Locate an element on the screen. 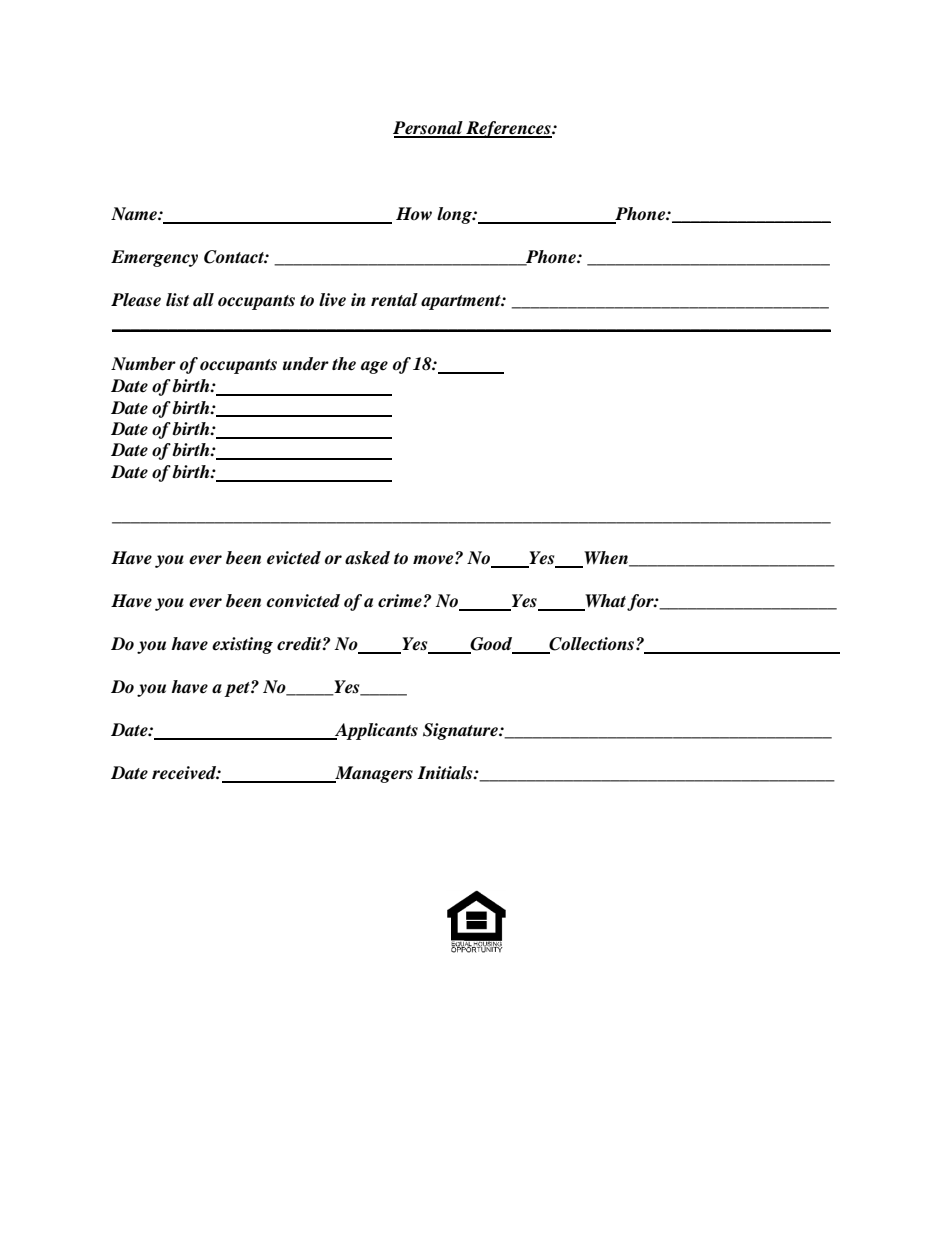 Image resolution: width=952 pixels, height=1233 pixels. existing is located at coordinates (242, 645).
